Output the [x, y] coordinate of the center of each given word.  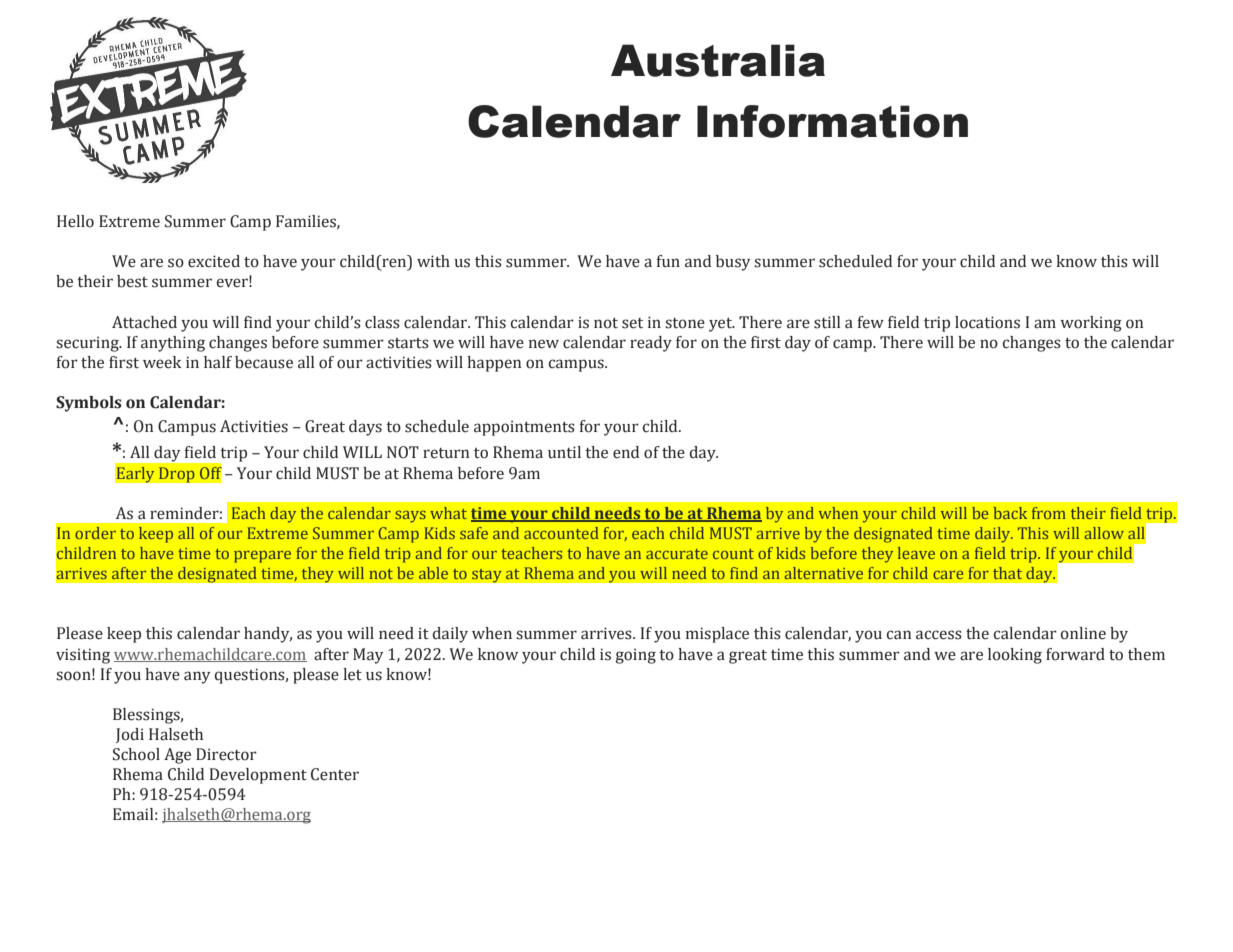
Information [832, 121]
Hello [75, 221]
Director [226, 754]
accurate [677, 554]
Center [335, 774]
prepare [262, 557]
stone [685, 323]
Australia [718, 60]
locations [987, 322]
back [1010, 513]
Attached [144, 322]
